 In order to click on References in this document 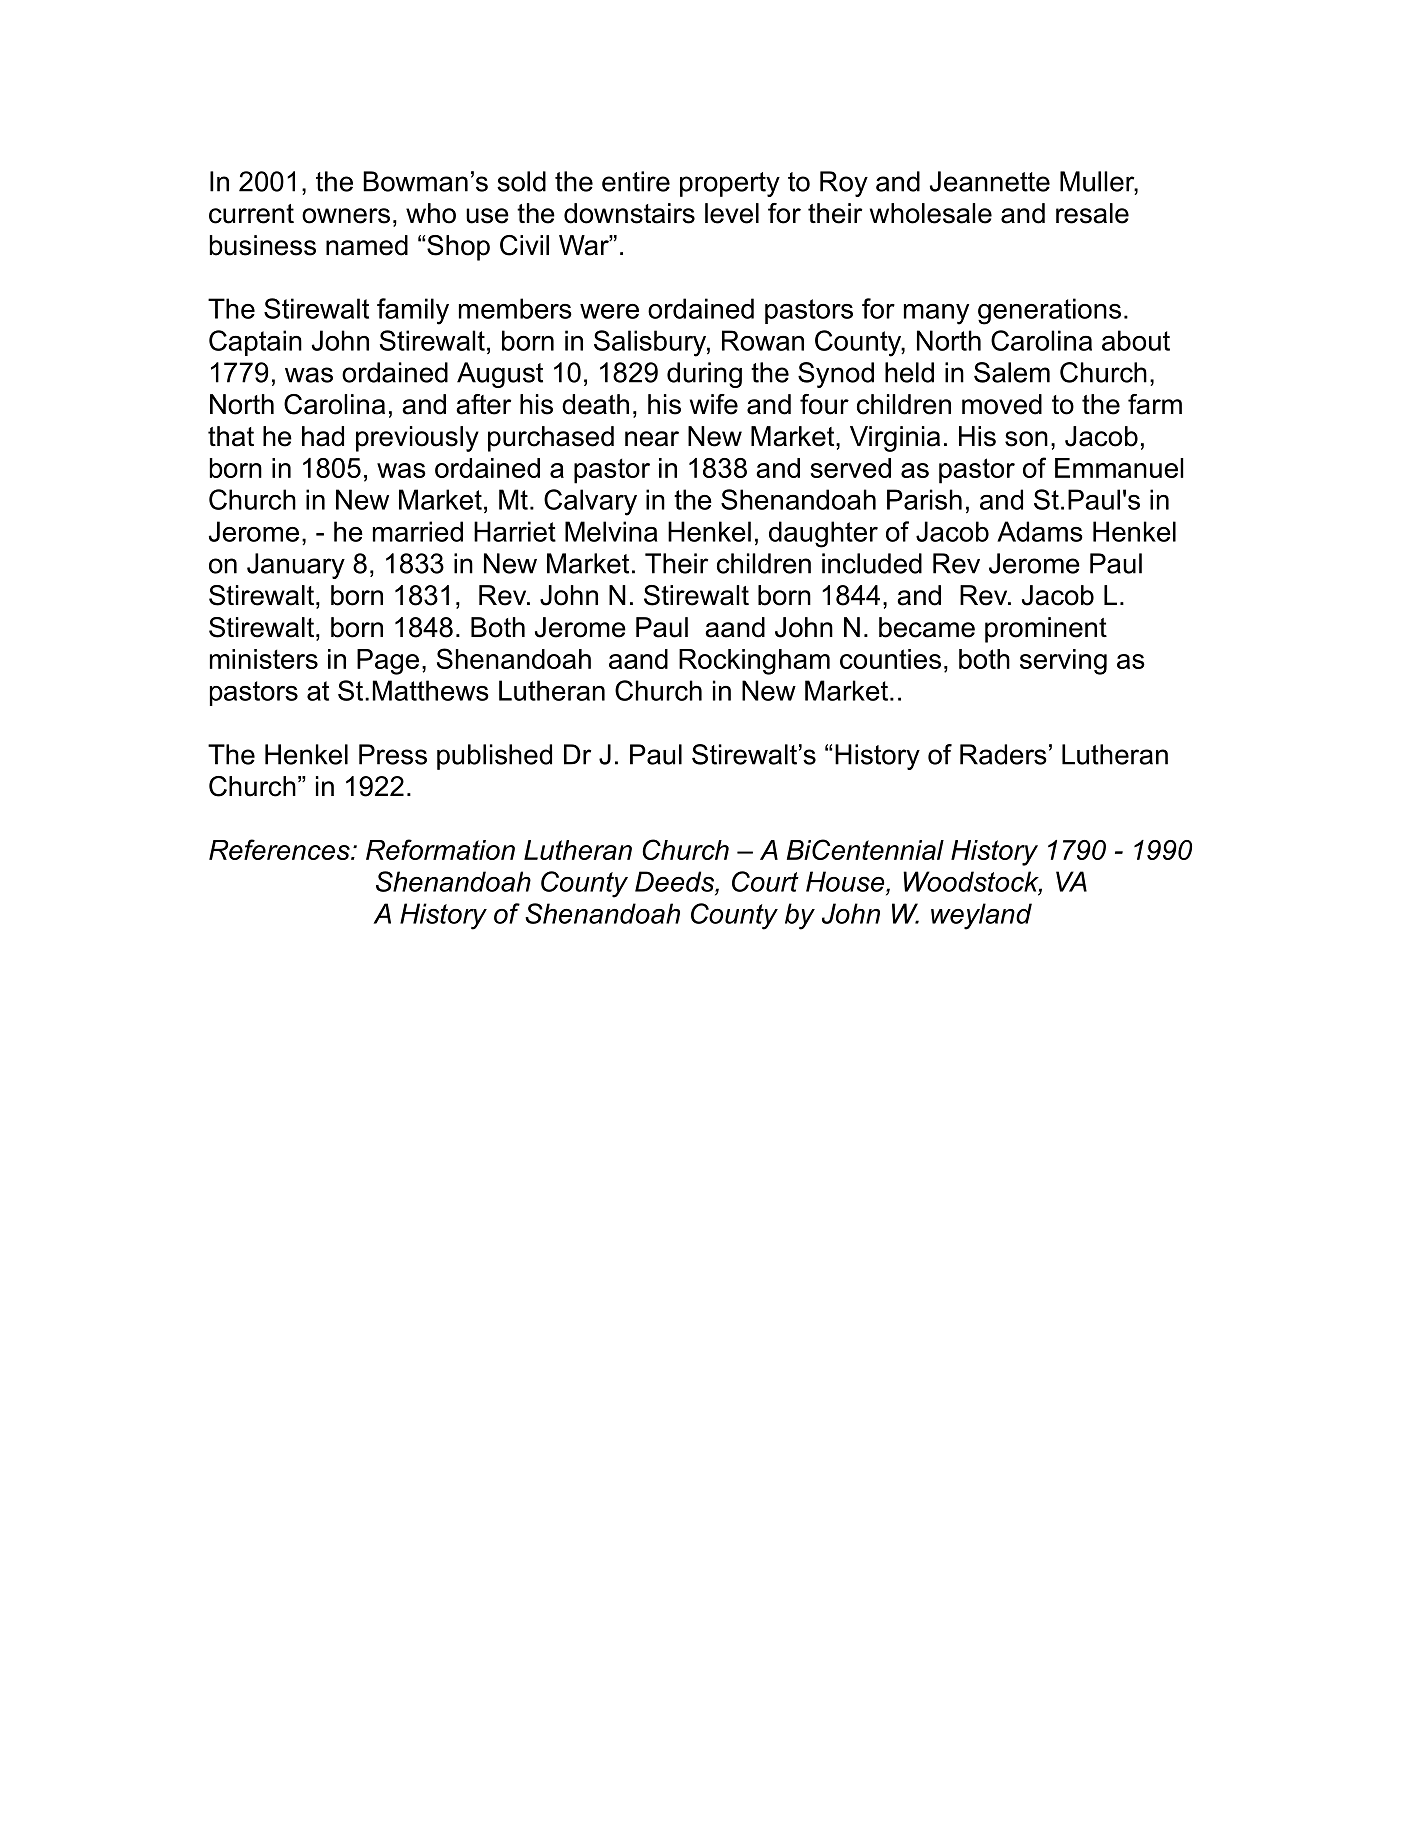, I will do `click(280, 849)`.
